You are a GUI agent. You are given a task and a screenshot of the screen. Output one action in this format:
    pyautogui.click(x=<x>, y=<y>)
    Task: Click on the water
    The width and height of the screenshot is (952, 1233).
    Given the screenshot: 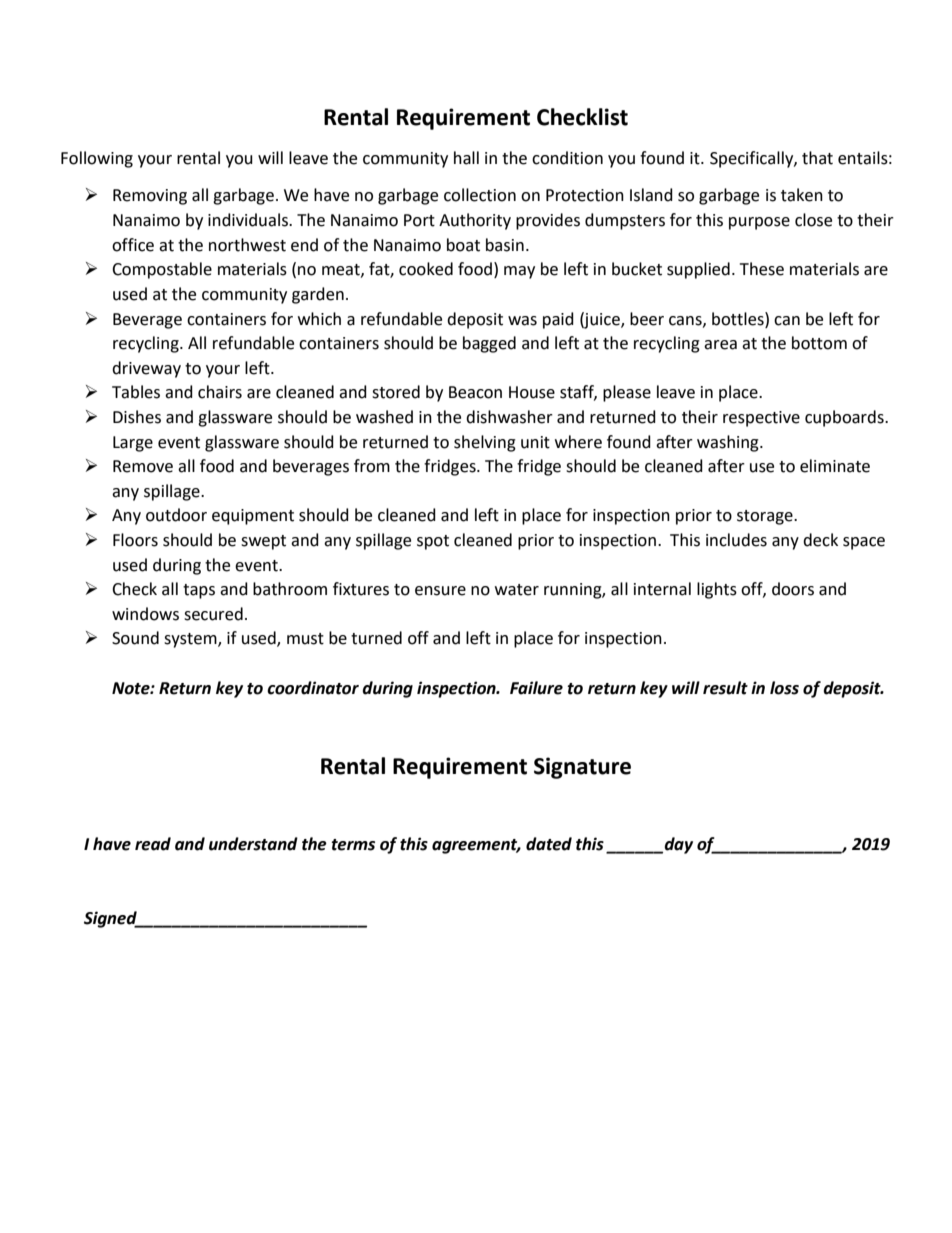 What is the action you would take?
    pyautogui.click(x=517, y=590)
